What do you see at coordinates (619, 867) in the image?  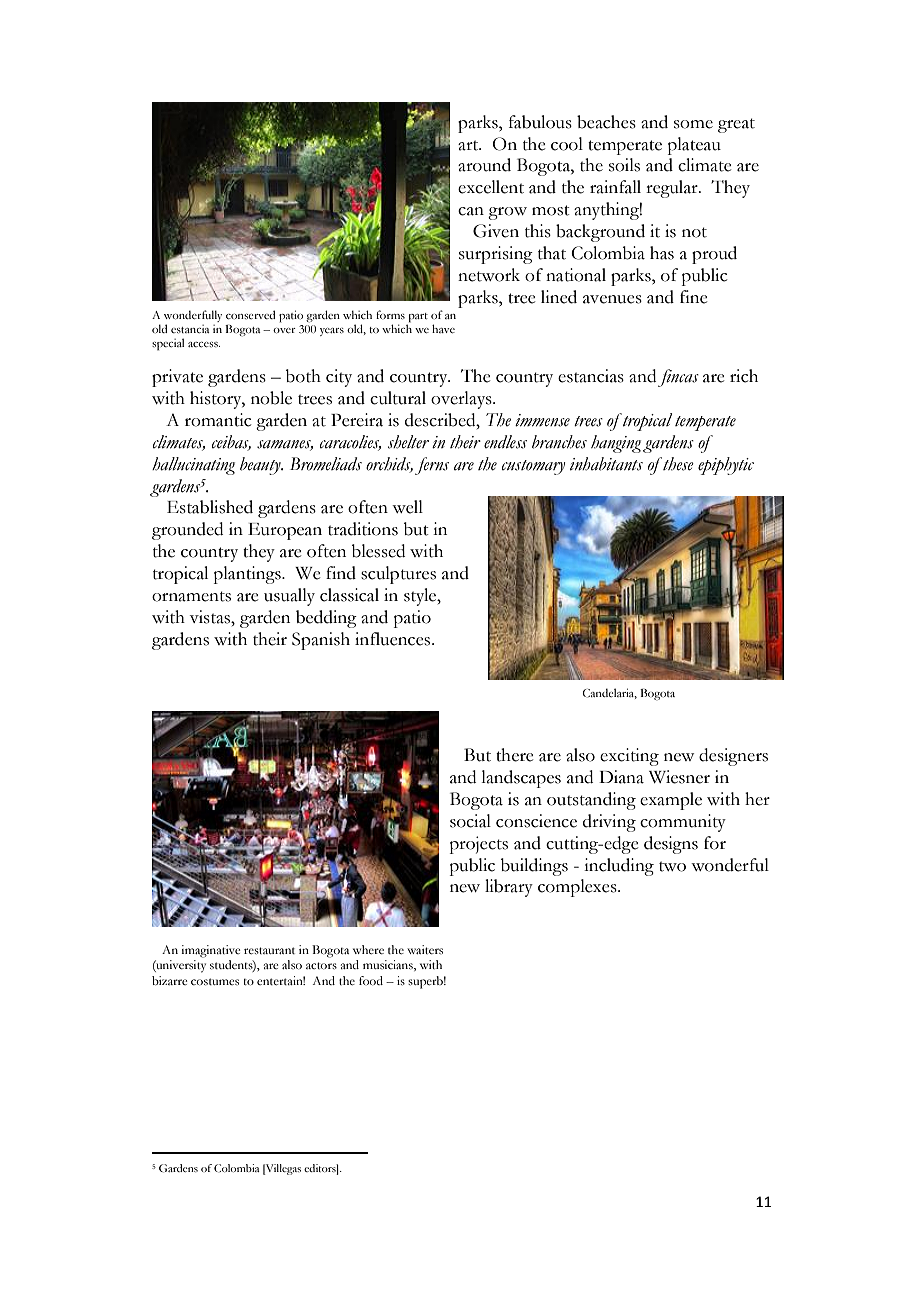 I see `including` at bounding box center [619, 867].
